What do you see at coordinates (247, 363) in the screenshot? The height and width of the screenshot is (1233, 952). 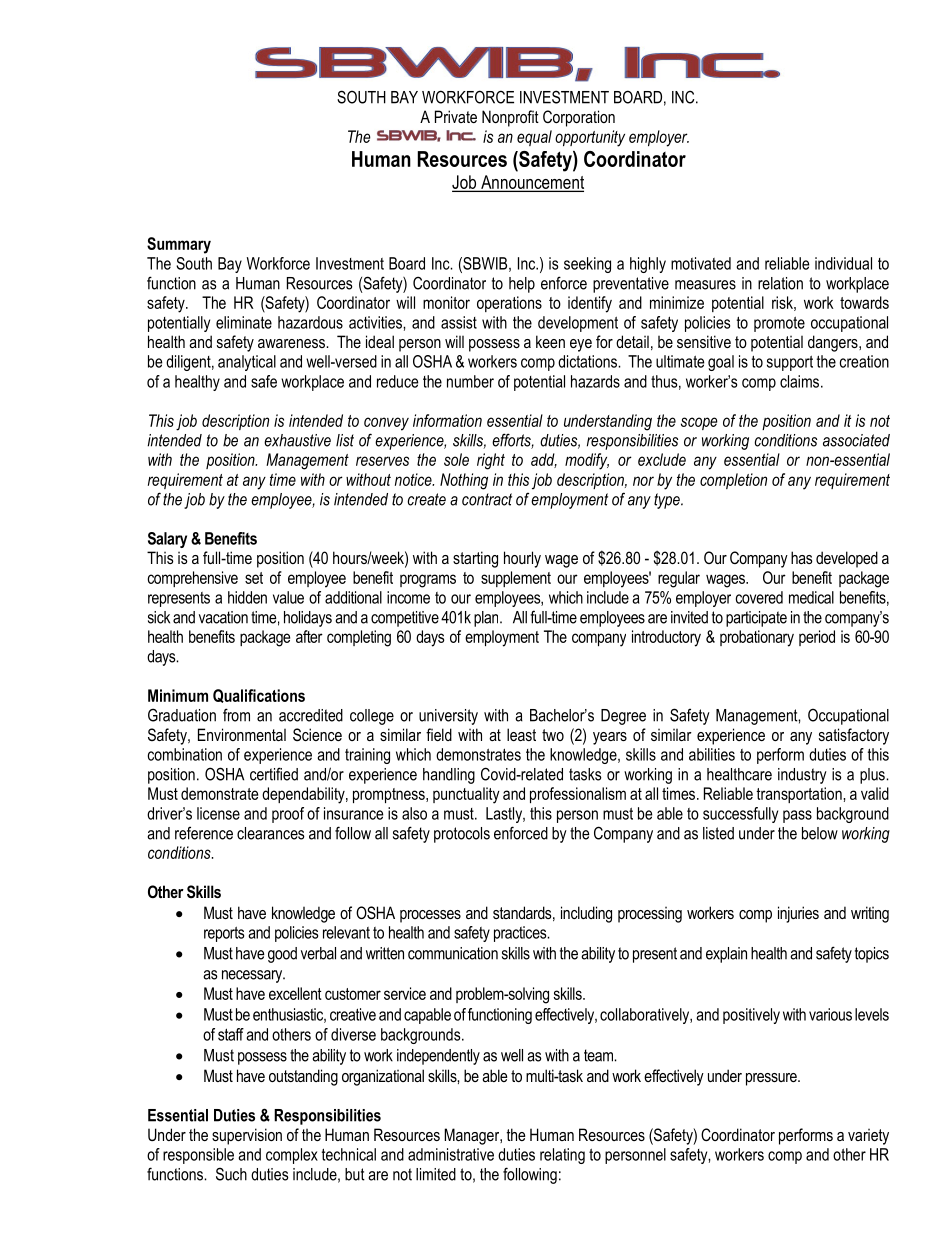 I see `analytical` at bounding box center [247, 363].
